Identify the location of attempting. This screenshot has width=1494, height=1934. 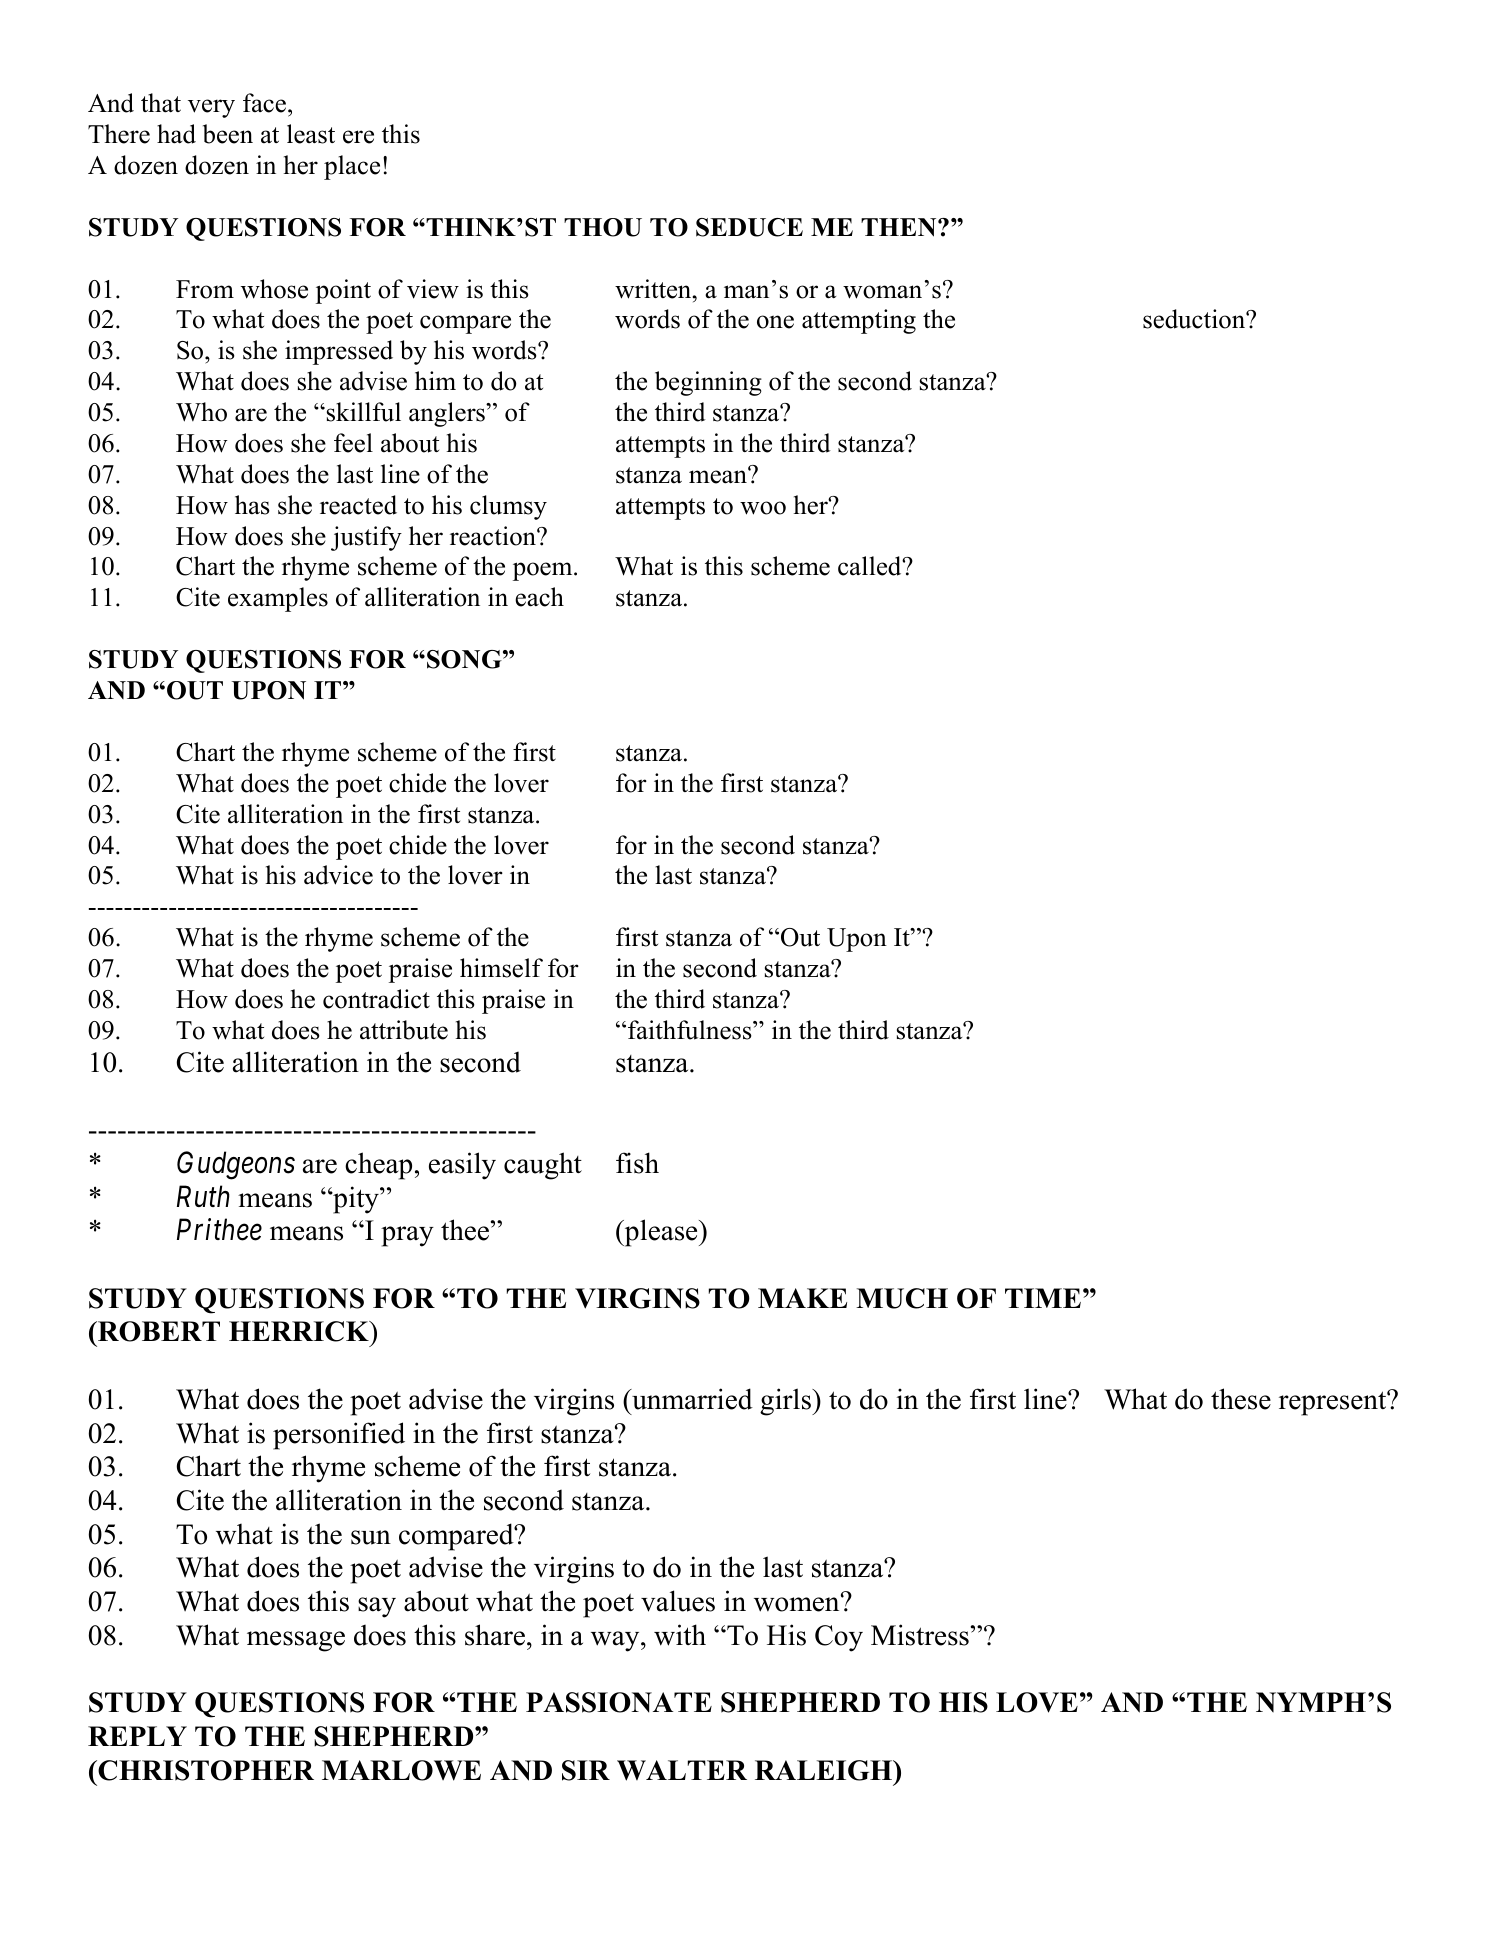
(859, 321).
